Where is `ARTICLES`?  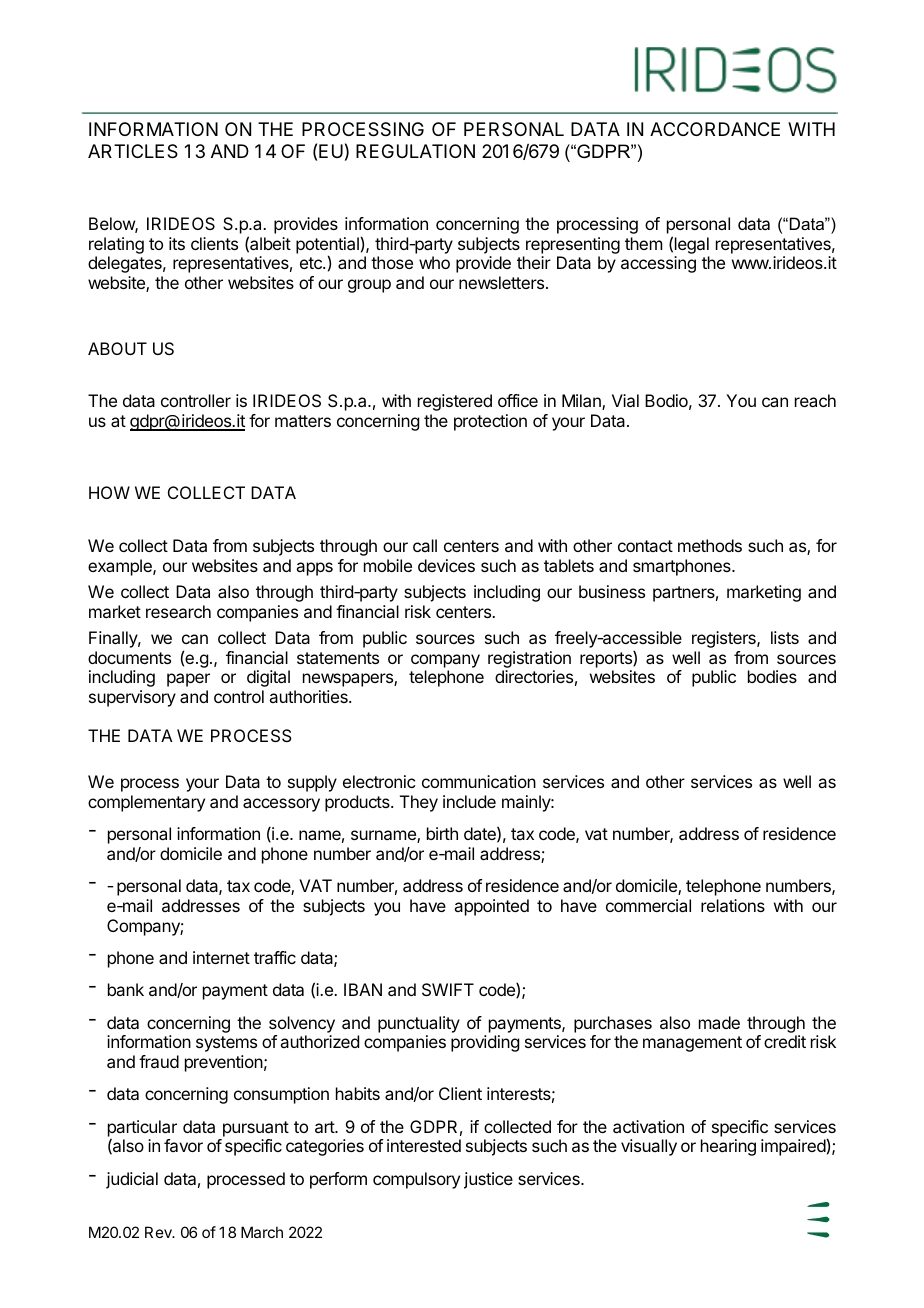
ARTICLES is located at coordinates (133, 151).
